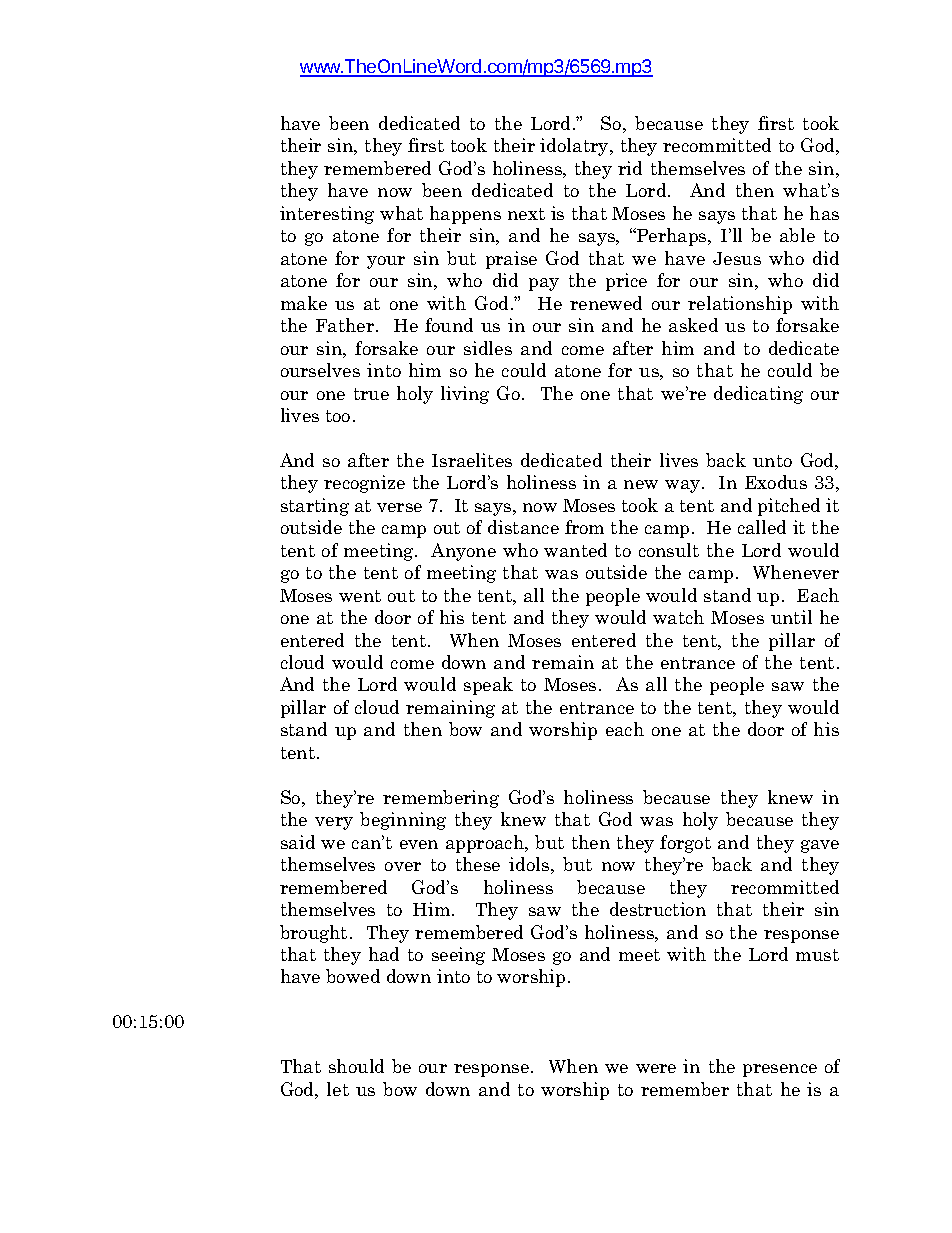  I want to click on idolatry, so click(575, 147).
